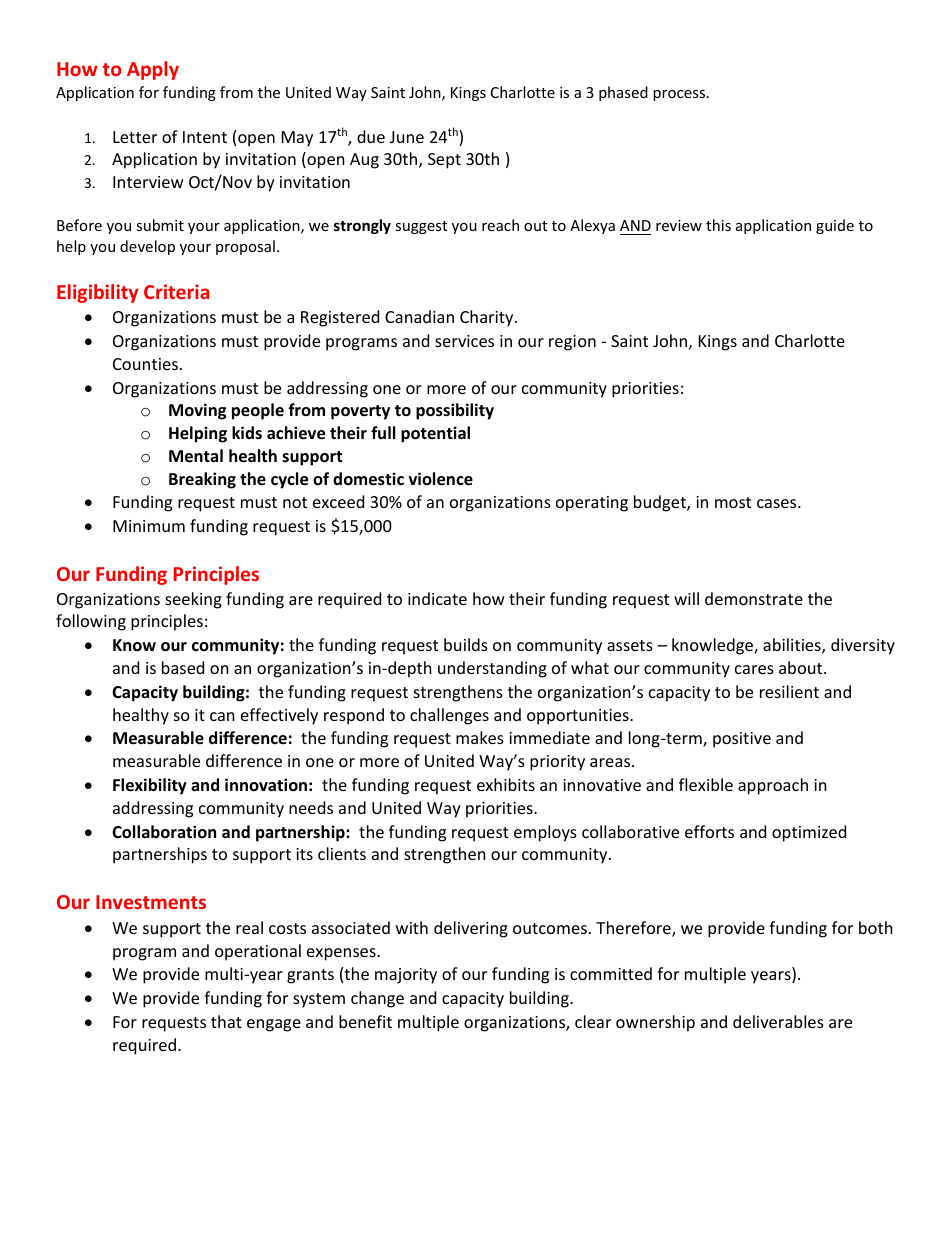 The width and height of the screenshot is (952, 1233). What do you see at coordinates (149, 526) in the screenshot?
I see `Minimum` at bounding box center [149, 526].
